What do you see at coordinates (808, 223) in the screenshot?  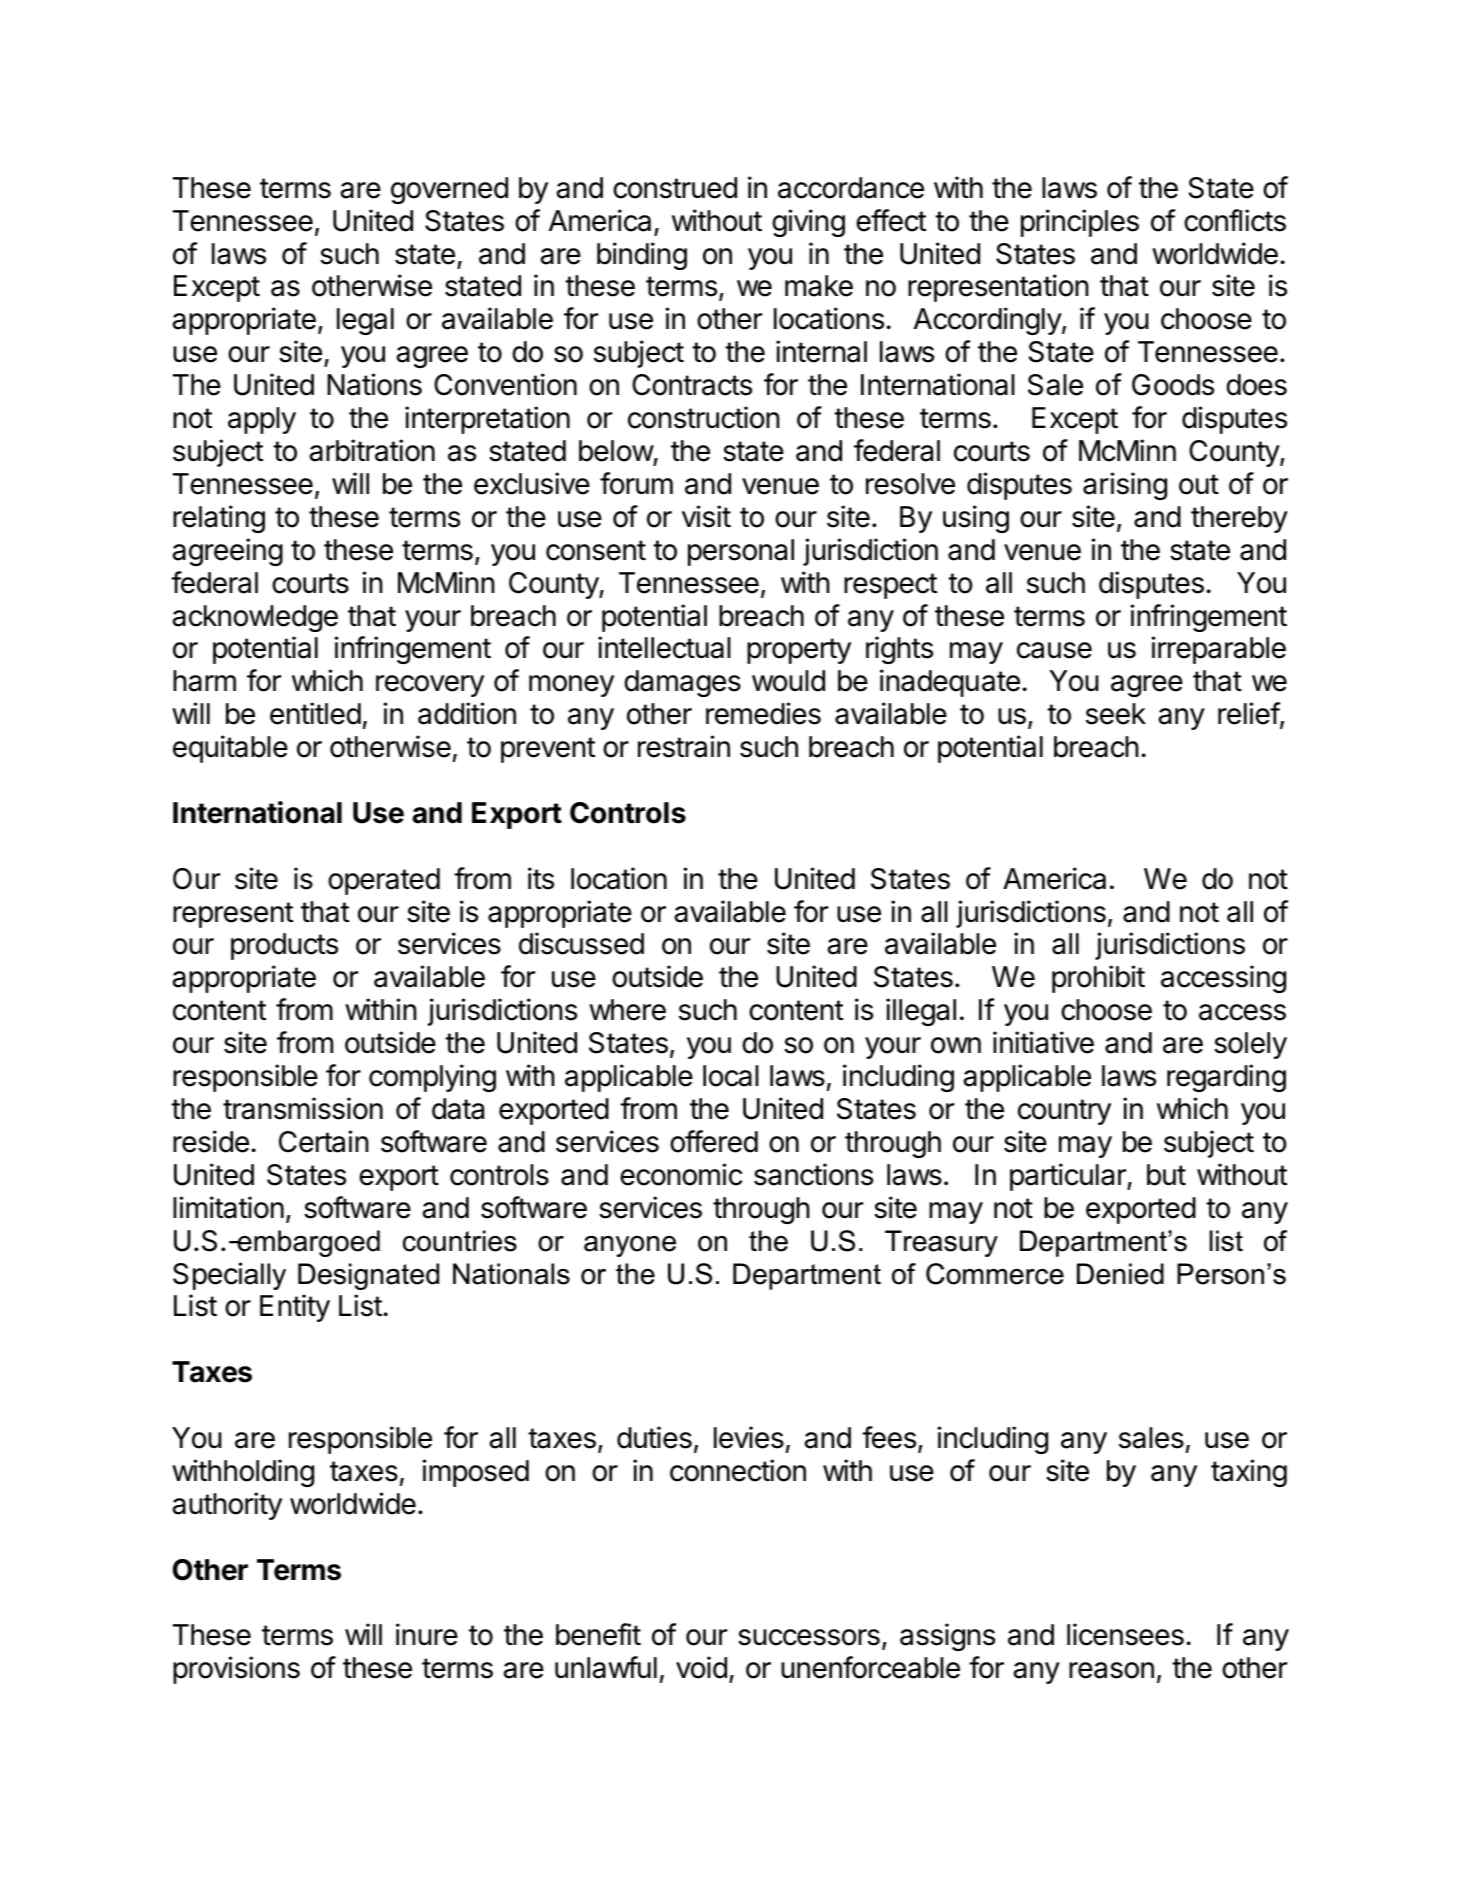 I see `giving` at bounding box center [808, 223].
